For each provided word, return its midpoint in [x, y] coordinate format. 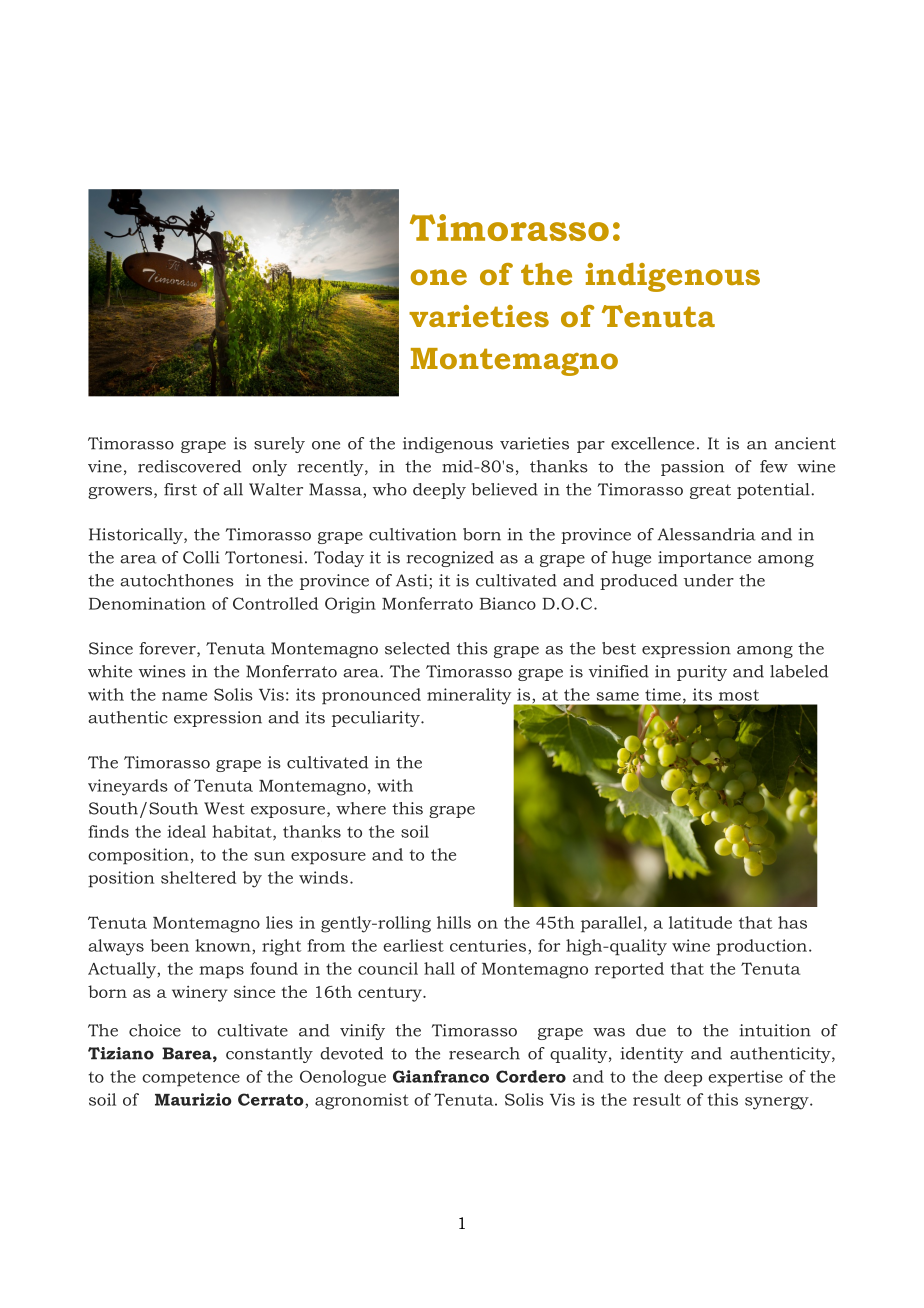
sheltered [198, 877]
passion [692, 468]
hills [454, 922]
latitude [700, 922]
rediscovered [189, 466]
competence [191, 1079]
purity [702, 673]
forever [168, 649]
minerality [470, 697]
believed [505, 489]
